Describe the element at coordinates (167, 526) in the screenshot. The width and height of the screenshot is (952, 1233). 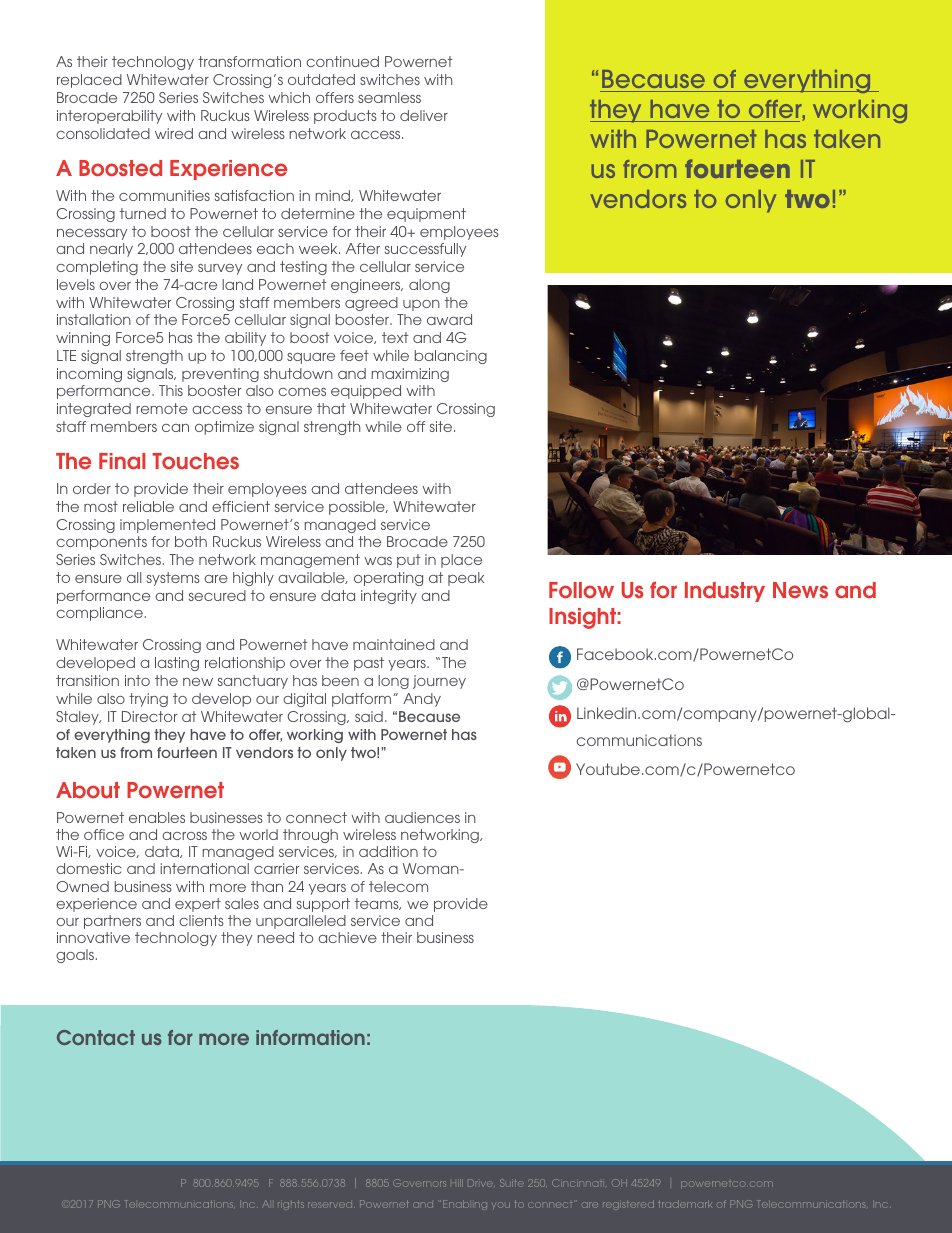
I see `implemented` at that location.
